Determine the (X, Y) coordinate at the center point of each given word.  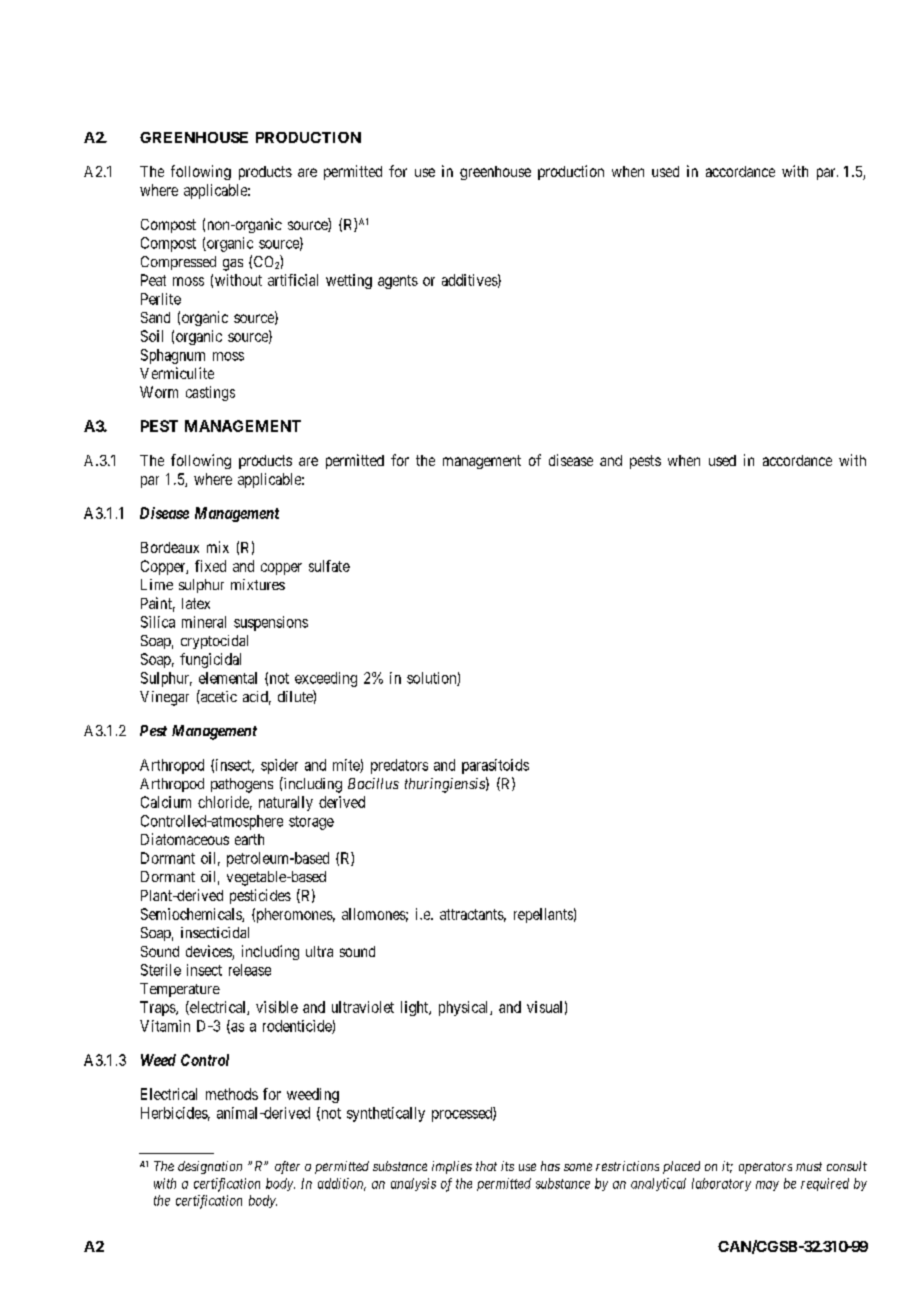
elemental (228, 678)
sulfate (329, 566)
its (507, 1166)
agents (398, 282)
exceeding (326, 679)
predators (399, 766)
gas (233, 265)
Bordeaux (170, 547)
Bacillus (373, 783)
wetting (349, 281)
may (767, 1186)
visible (277, 1007)
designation (210, 1167)
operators (765, 1168)
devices (209, 952)
